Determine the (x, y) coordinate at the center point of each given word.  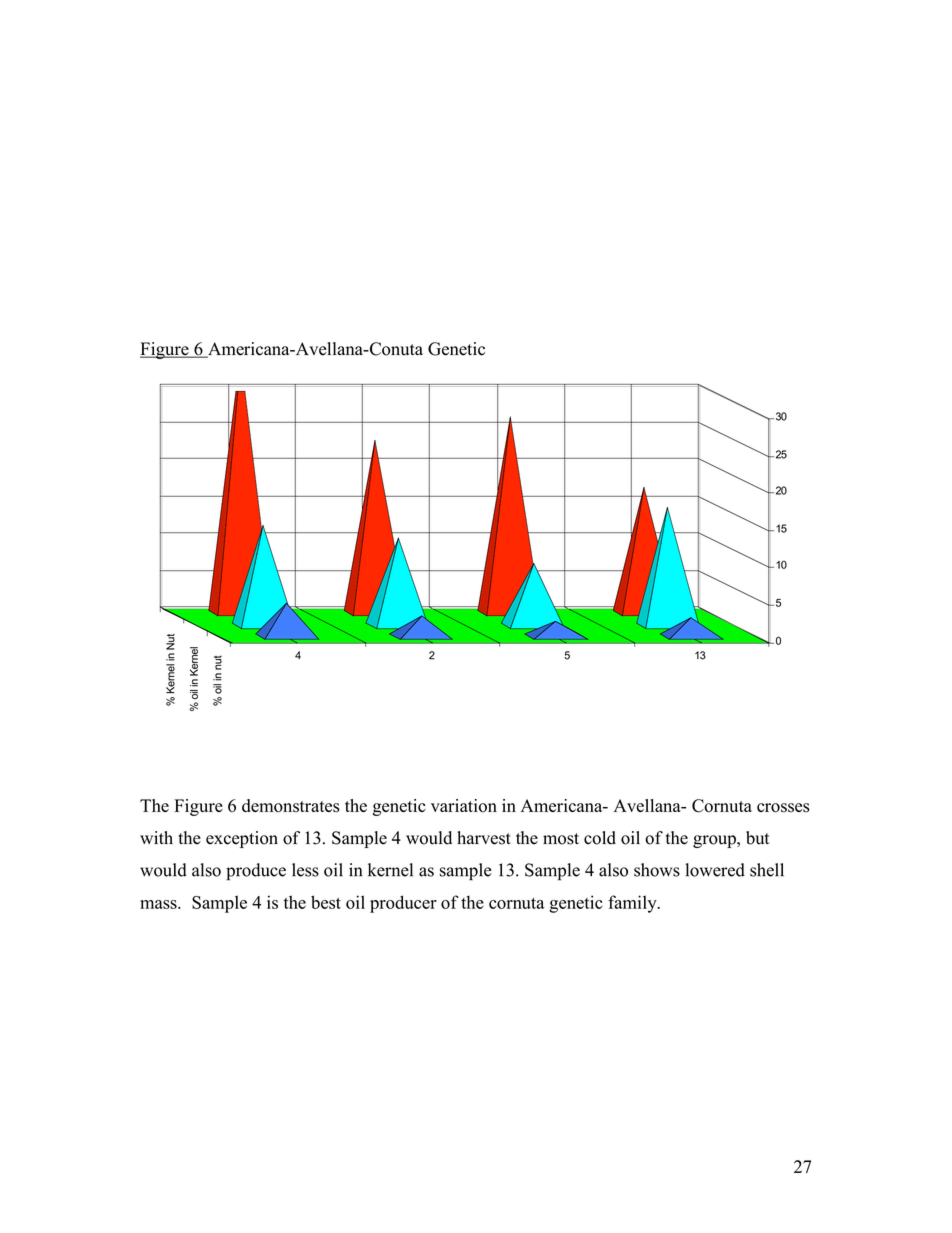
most (561, 839)
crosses (783, 808)
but (758, 838)
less (305, 870)
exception (242, 839)
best (326, 902)
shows (657, 870)
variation (464, 806)
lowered (715, 870)
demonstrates (291, 806)
